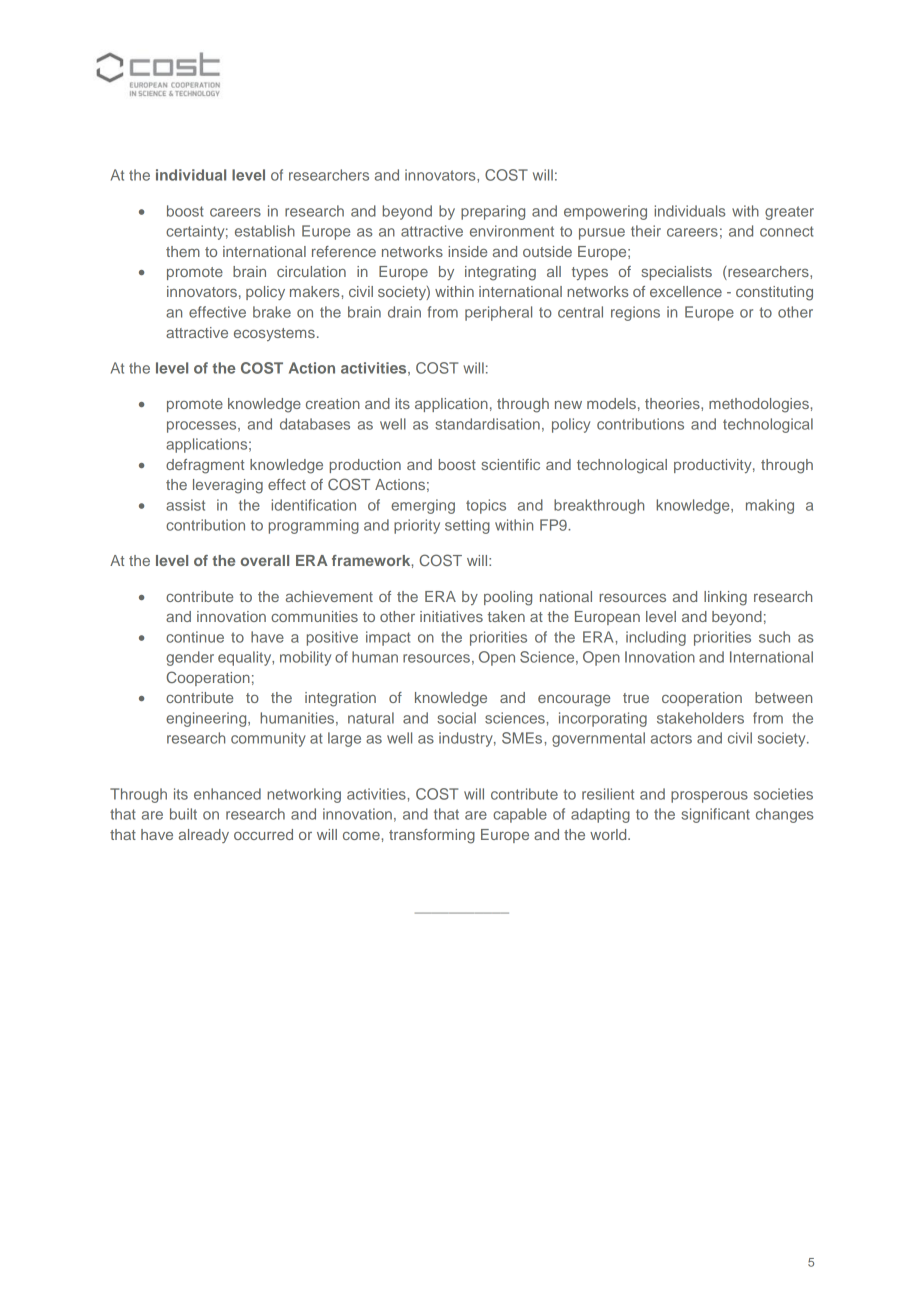 Image resolution: width=924 pixels, height=1309 pixels. What do you see at coordinates (263, 834) in the document?
I see `occurred` at bounding box center [263, 834].
